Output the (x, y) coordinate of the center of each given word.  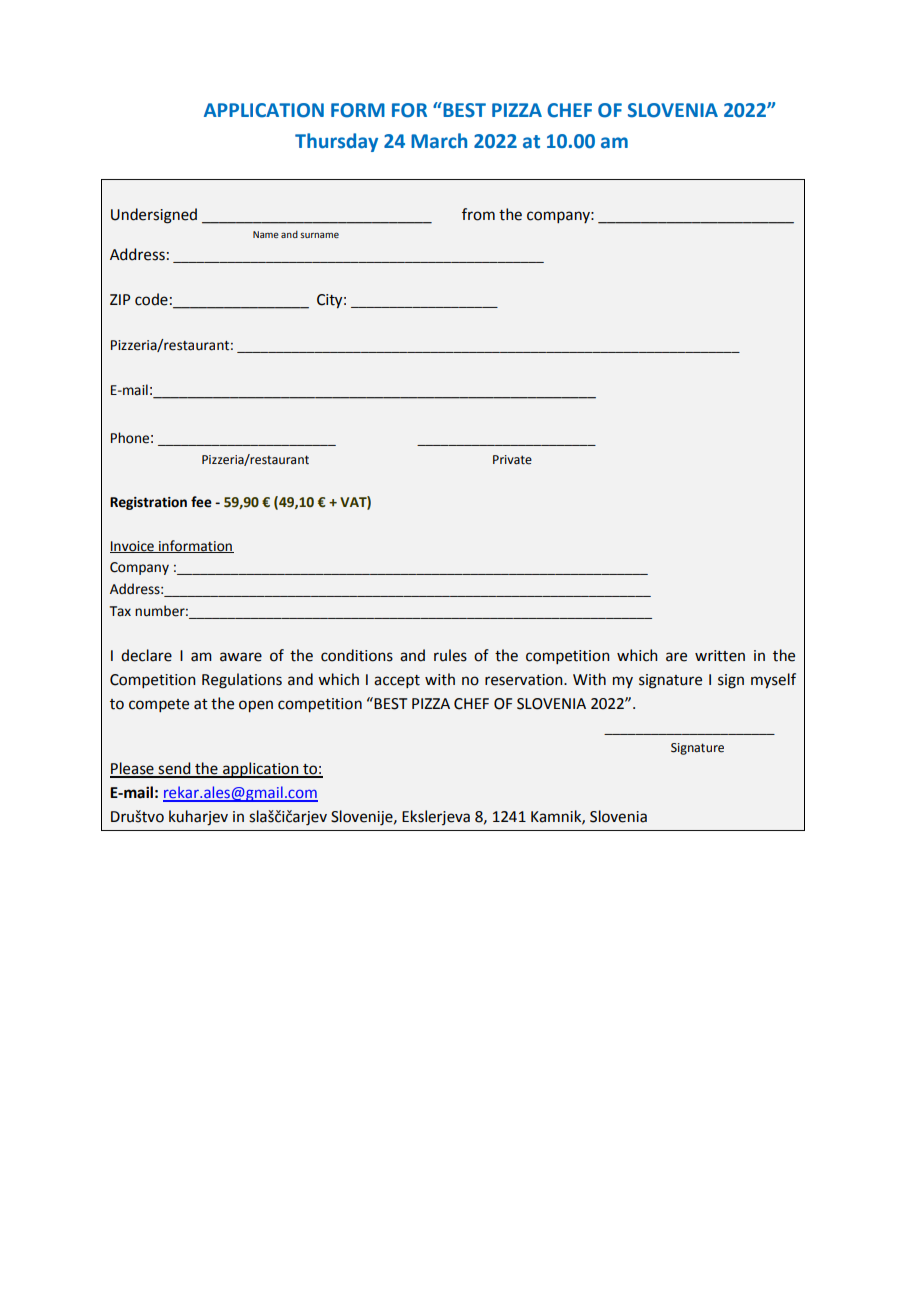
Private (512, 460)
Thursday (336, 142)
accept (397, 681)
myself (773, 680)
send (175, 769)
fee (201, 502)
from (478, 214)
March (439, 141)
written (720, 656)
